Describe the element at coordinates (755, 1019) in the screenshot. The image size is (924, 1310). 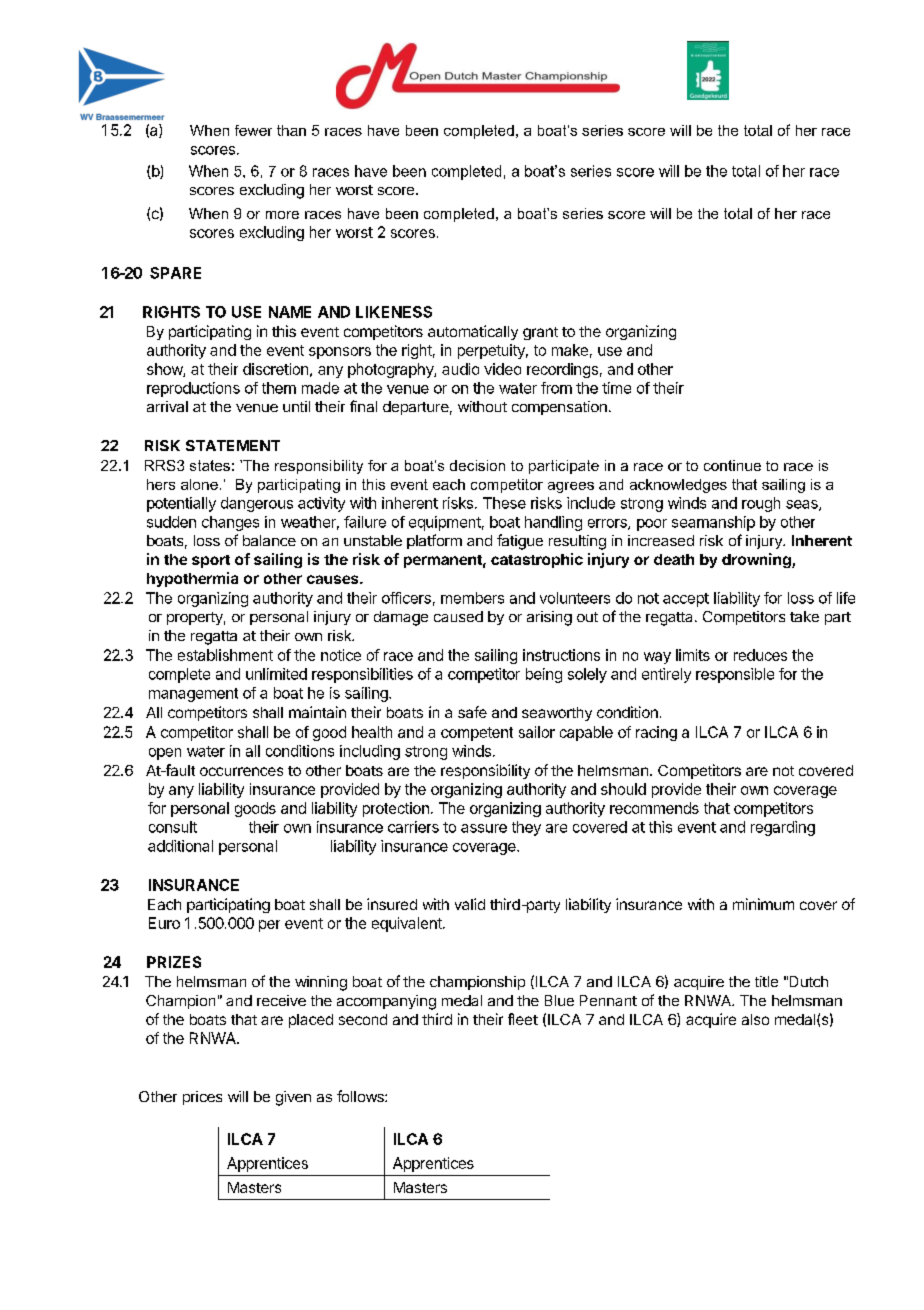
I see `also` at that location.
